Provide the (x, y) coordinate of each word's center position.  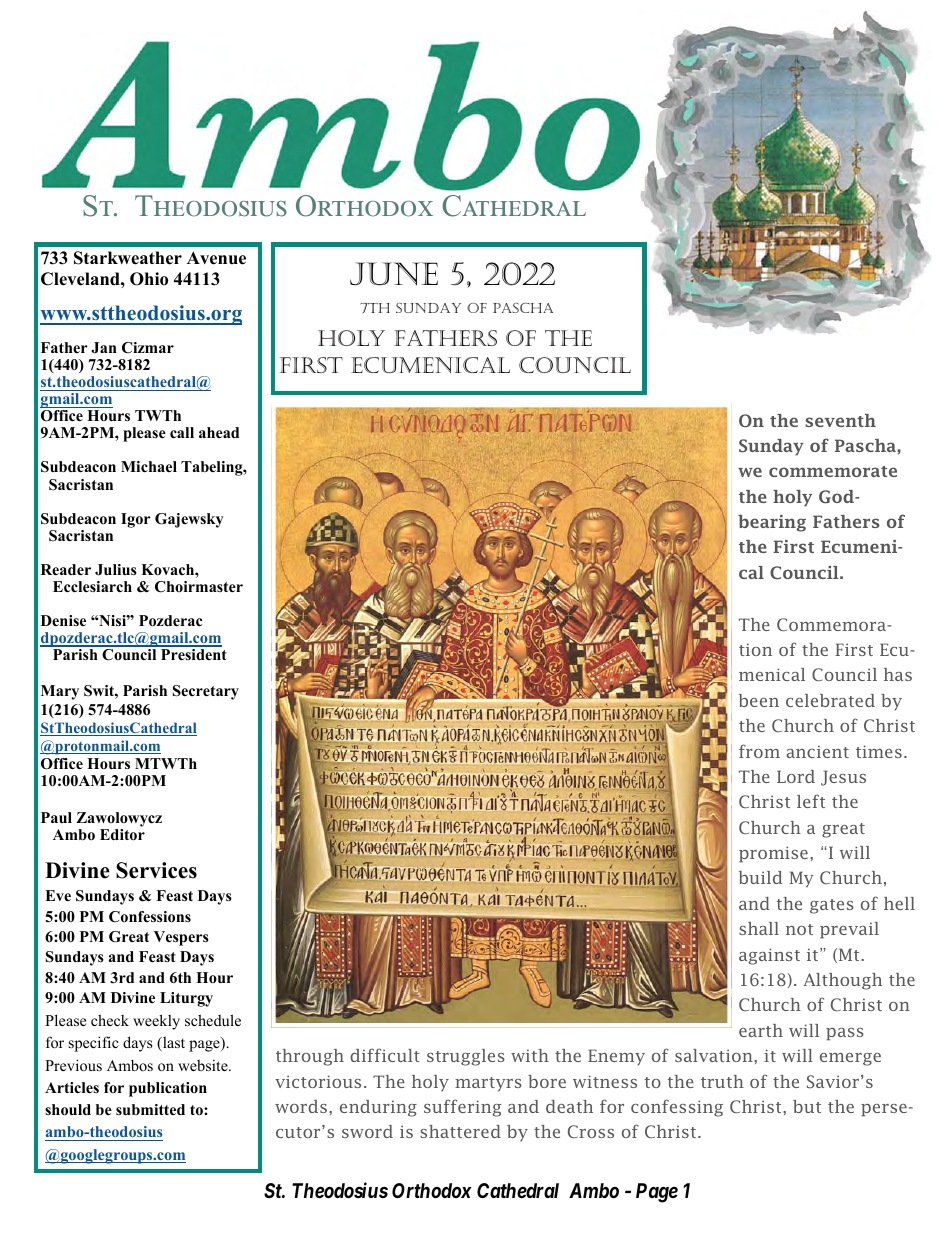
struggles (466, 1057)
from (759, 751)
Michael (149, 466)
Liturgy (186, 999)
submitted (150, 1109)
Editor (122, 833)
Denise (63, 620)
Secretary (206, 692)
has (898, 674)
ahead (219, 432)
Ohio (149, 279)
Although (843, 981)
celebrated (830, 700)
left (811, 801)
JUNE (394, 274)
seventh (840, 420)
